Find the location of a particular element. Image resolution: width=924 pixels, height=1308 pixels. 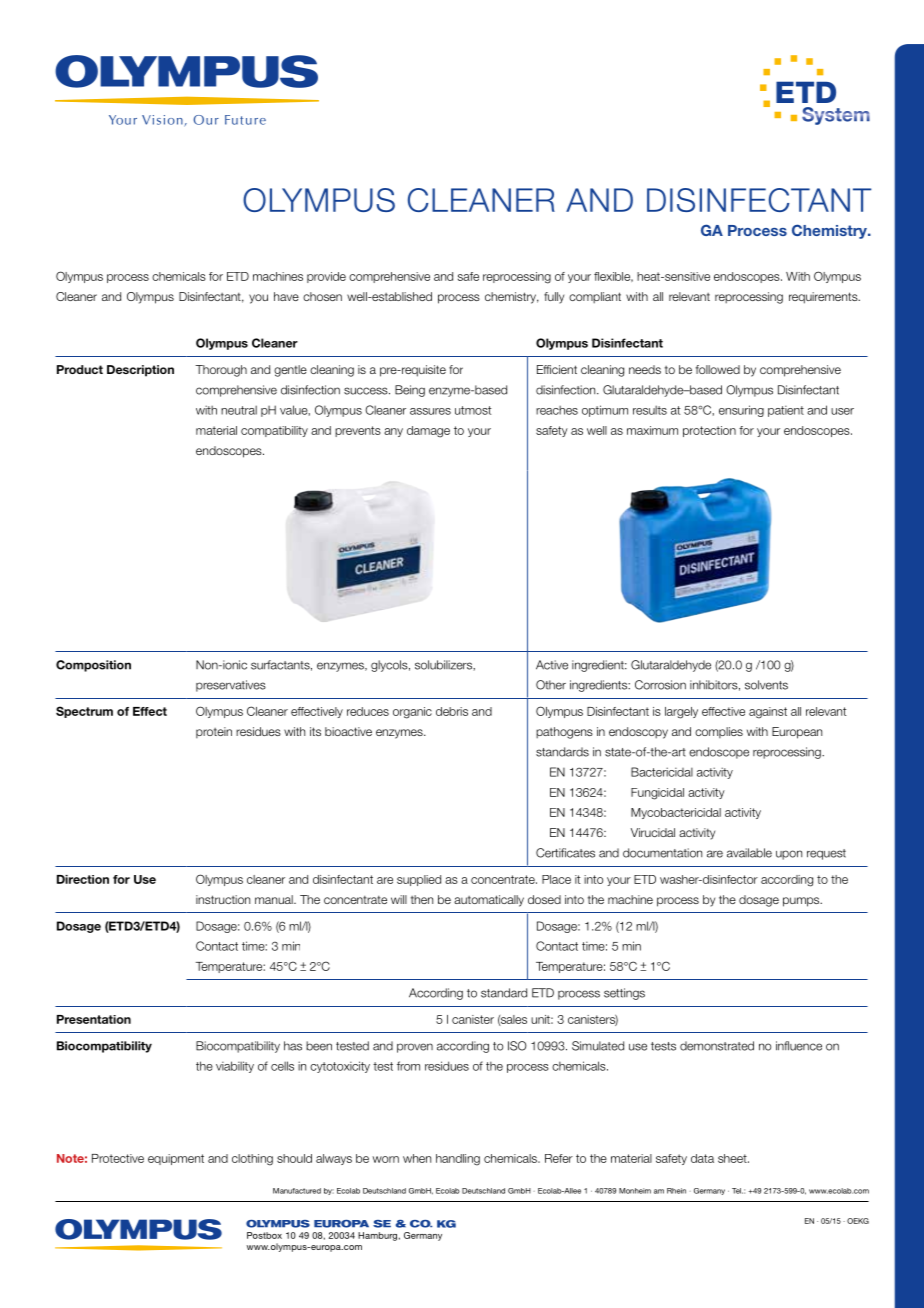

fully is located at coordinates (554, 298).
